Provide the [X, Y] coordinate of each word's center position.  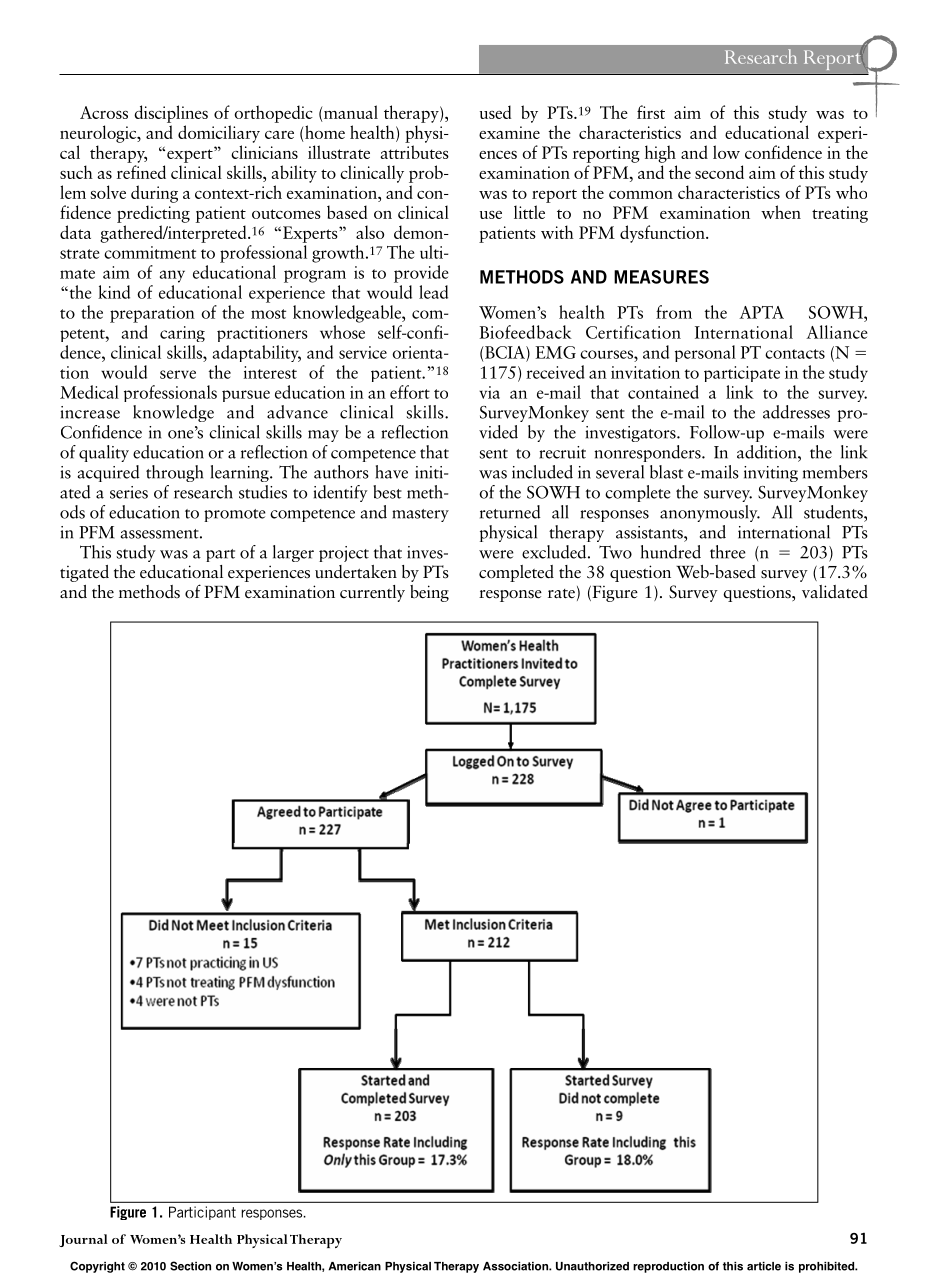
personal [705, 353]
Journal [83, 1240]
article [764, 1266]
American [355, 1266]
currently [372, 593]
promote [235, 515]
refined [141, 172]
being [429, 593]
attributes [414, 152]
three [728, 552]
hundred [671, 552]
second [719, 172]
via [489, 392]
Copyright [97, 1267]
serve [178, 374]
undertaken [356, 572]
